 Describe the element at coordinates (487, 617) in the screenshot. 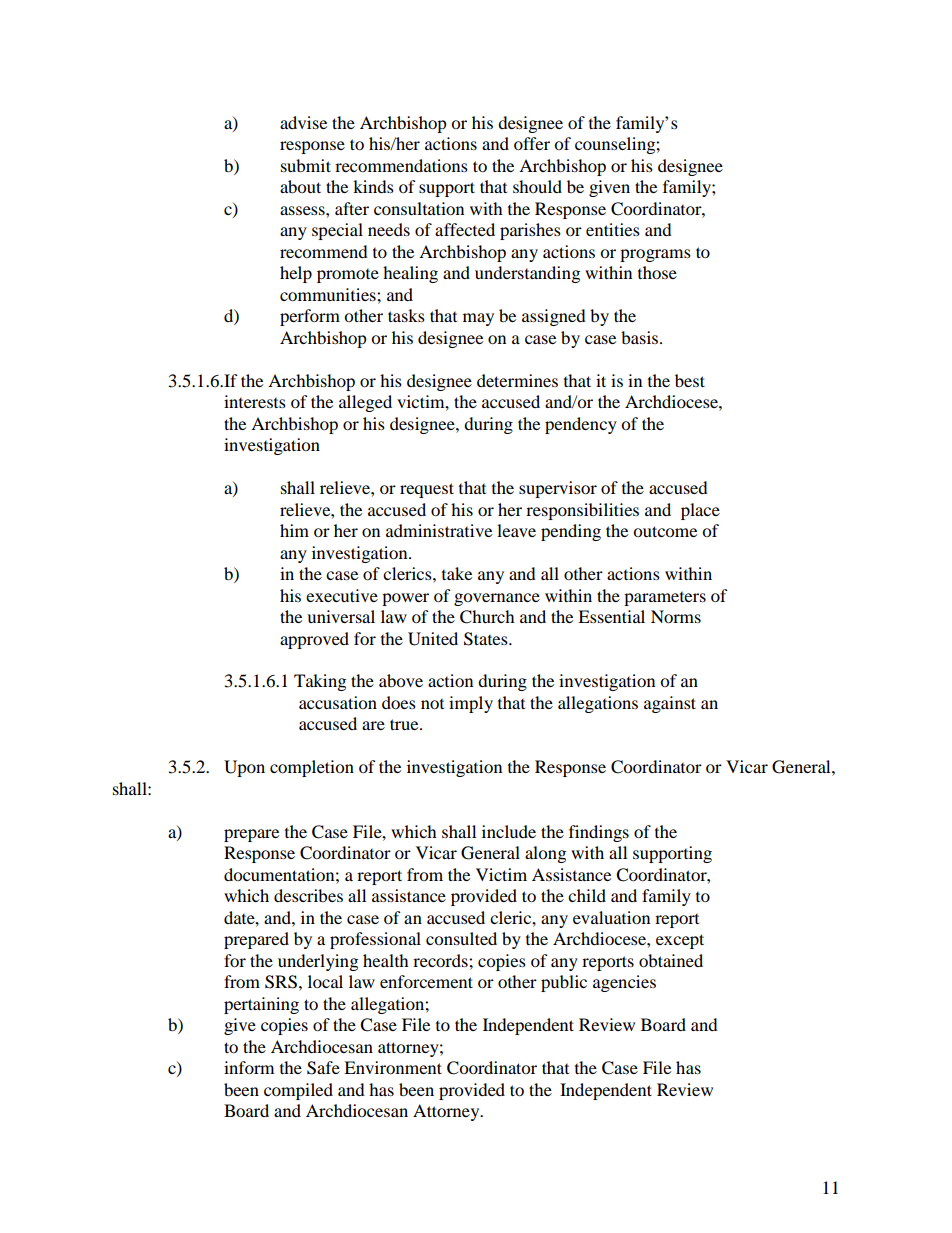

I see `Church` at that location.
